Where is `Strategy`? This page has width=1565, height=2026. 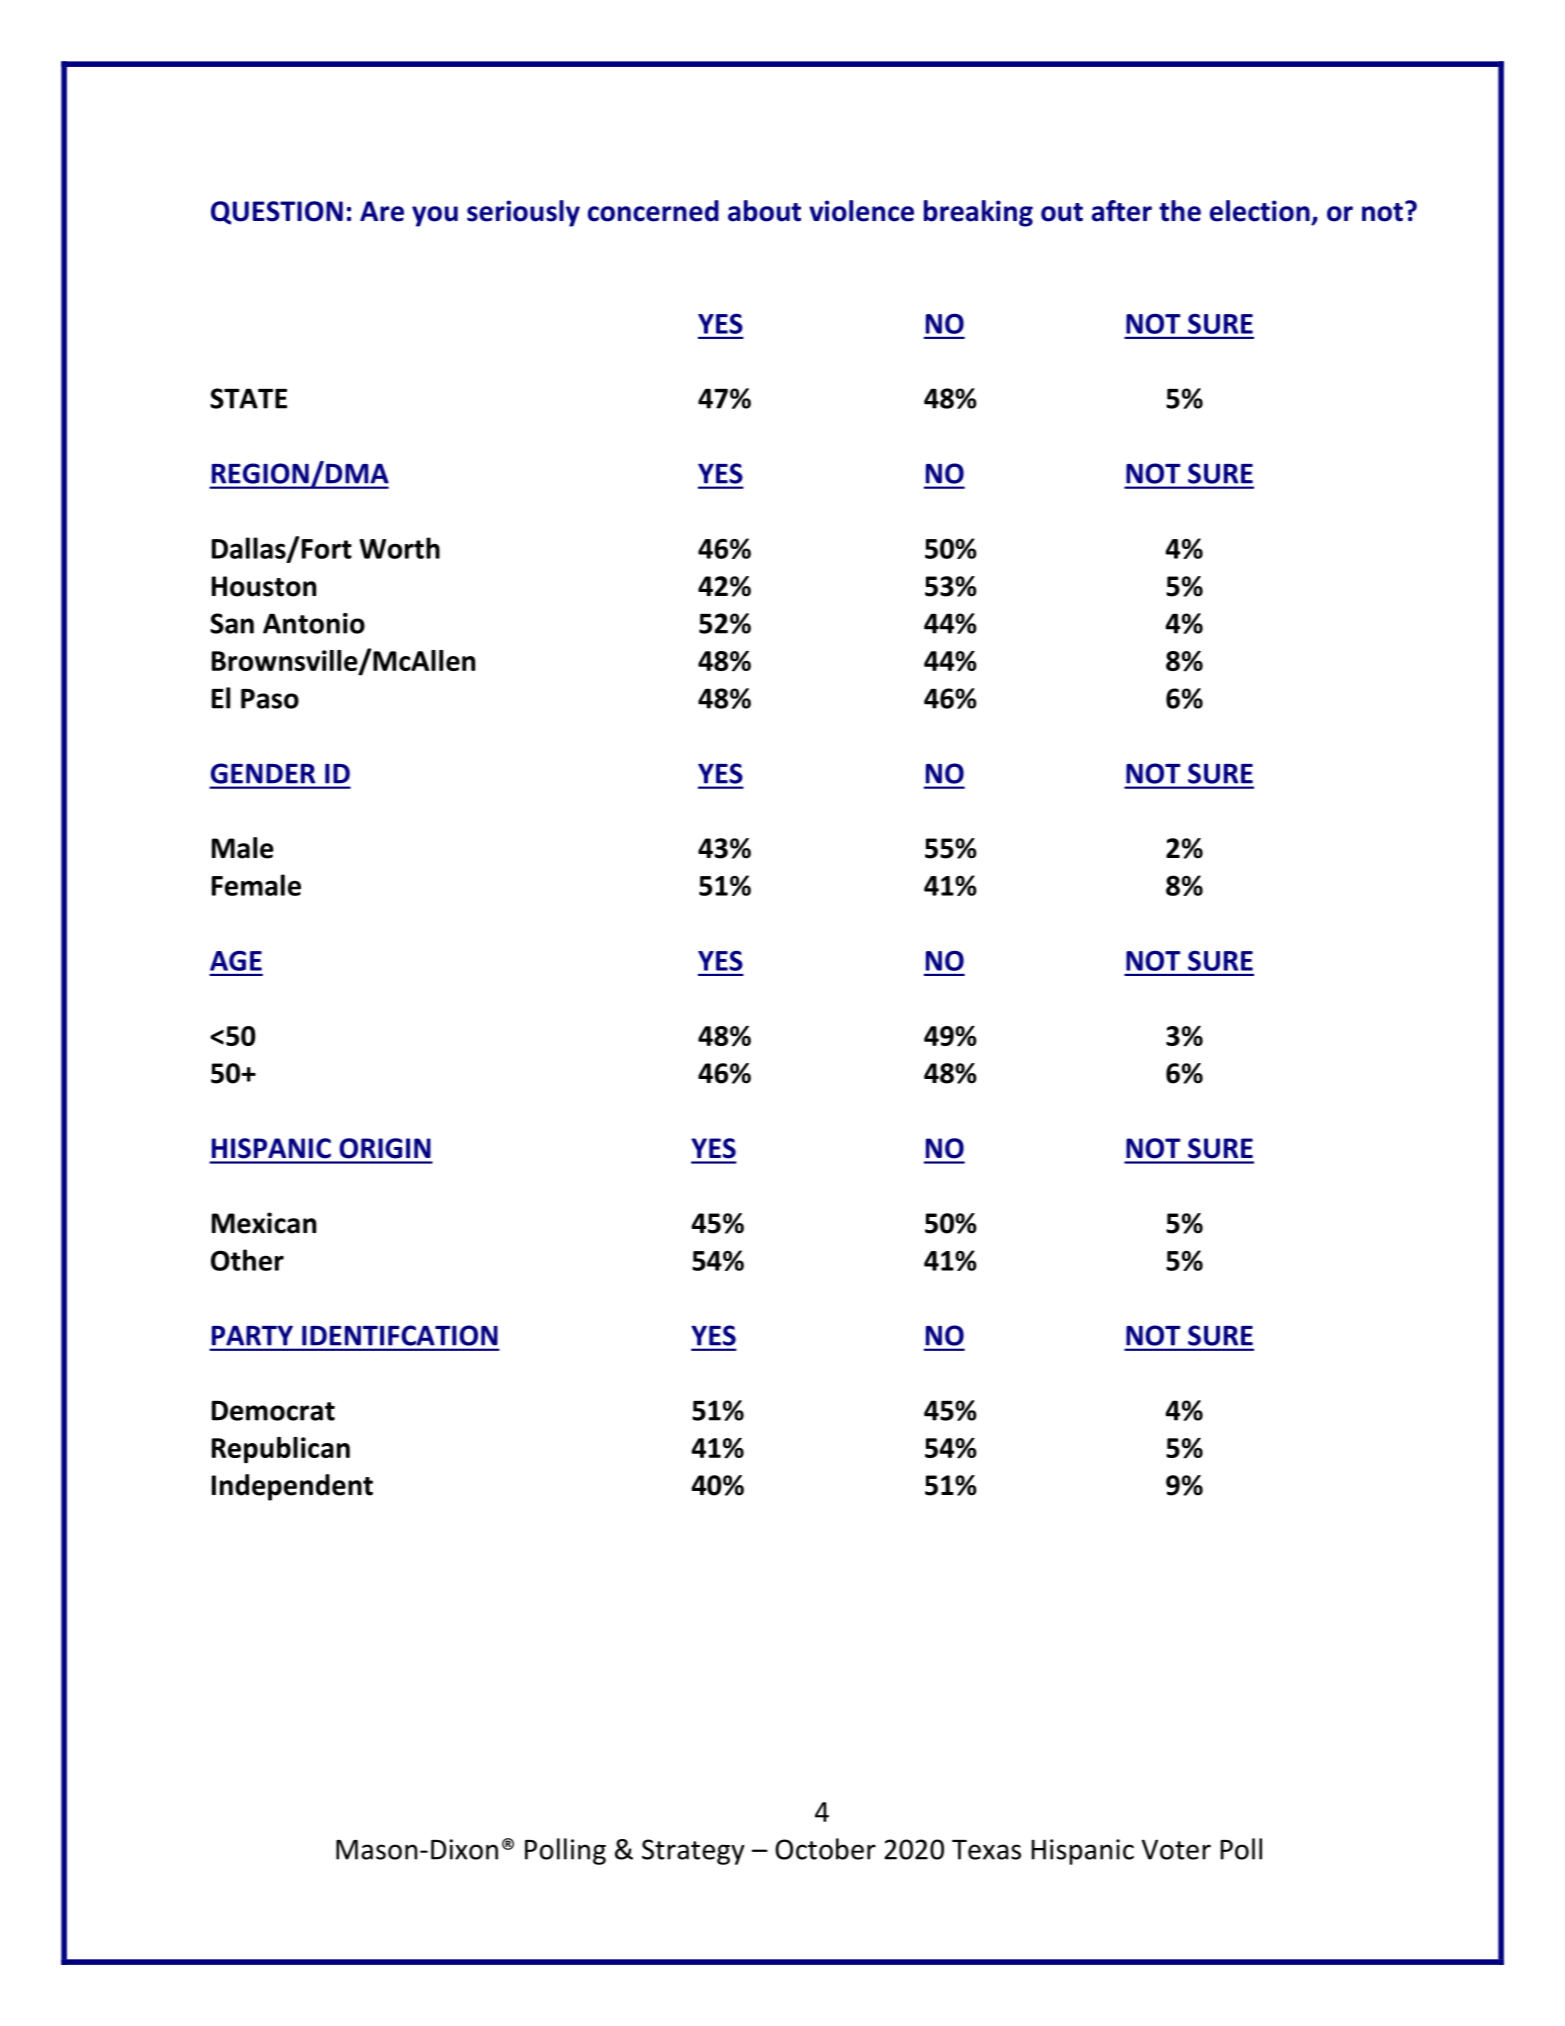
Strategy is located at coordinates (693, 1852).
